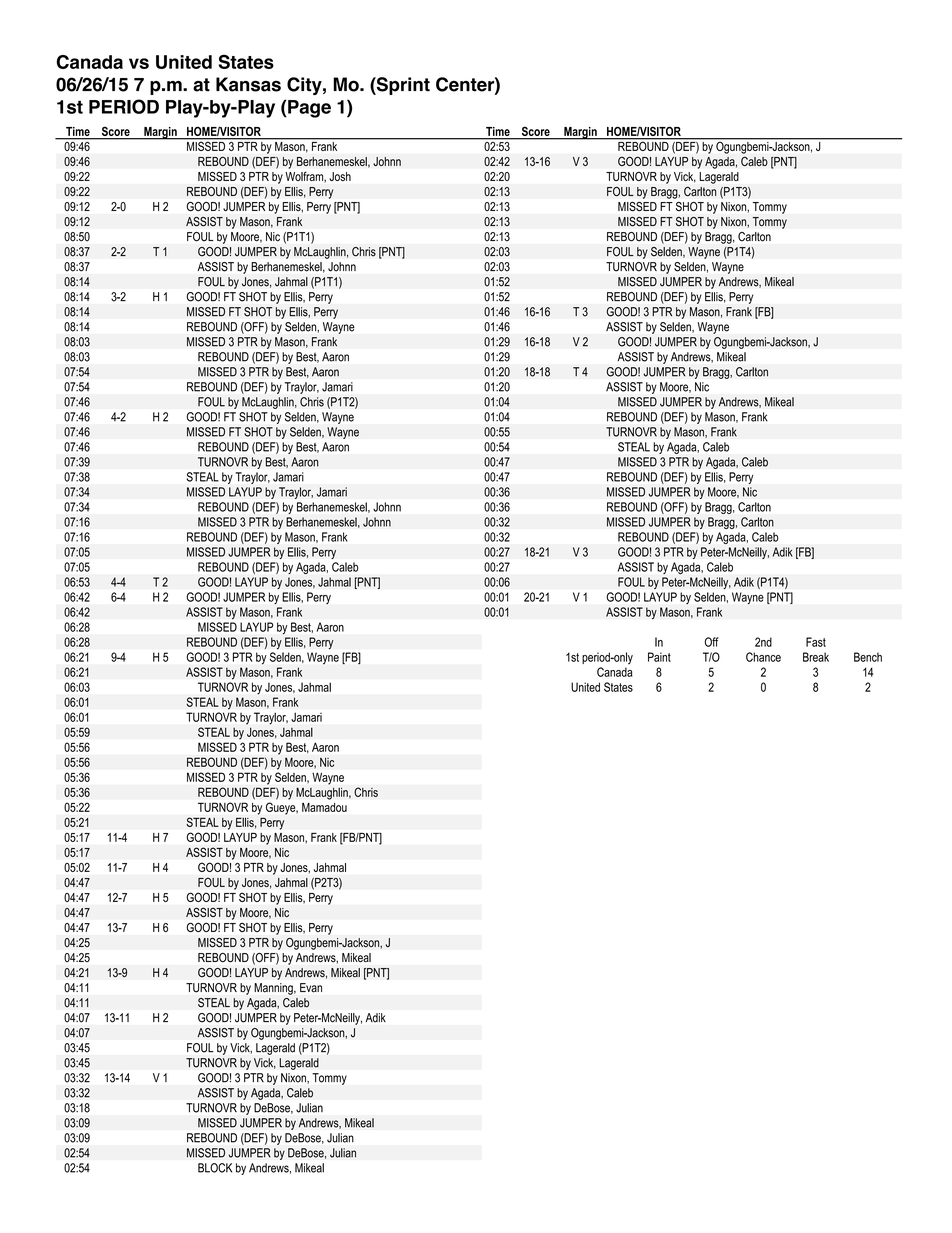 This image has height=1233, width=952. I want to click on Page, so click(308, 109).
